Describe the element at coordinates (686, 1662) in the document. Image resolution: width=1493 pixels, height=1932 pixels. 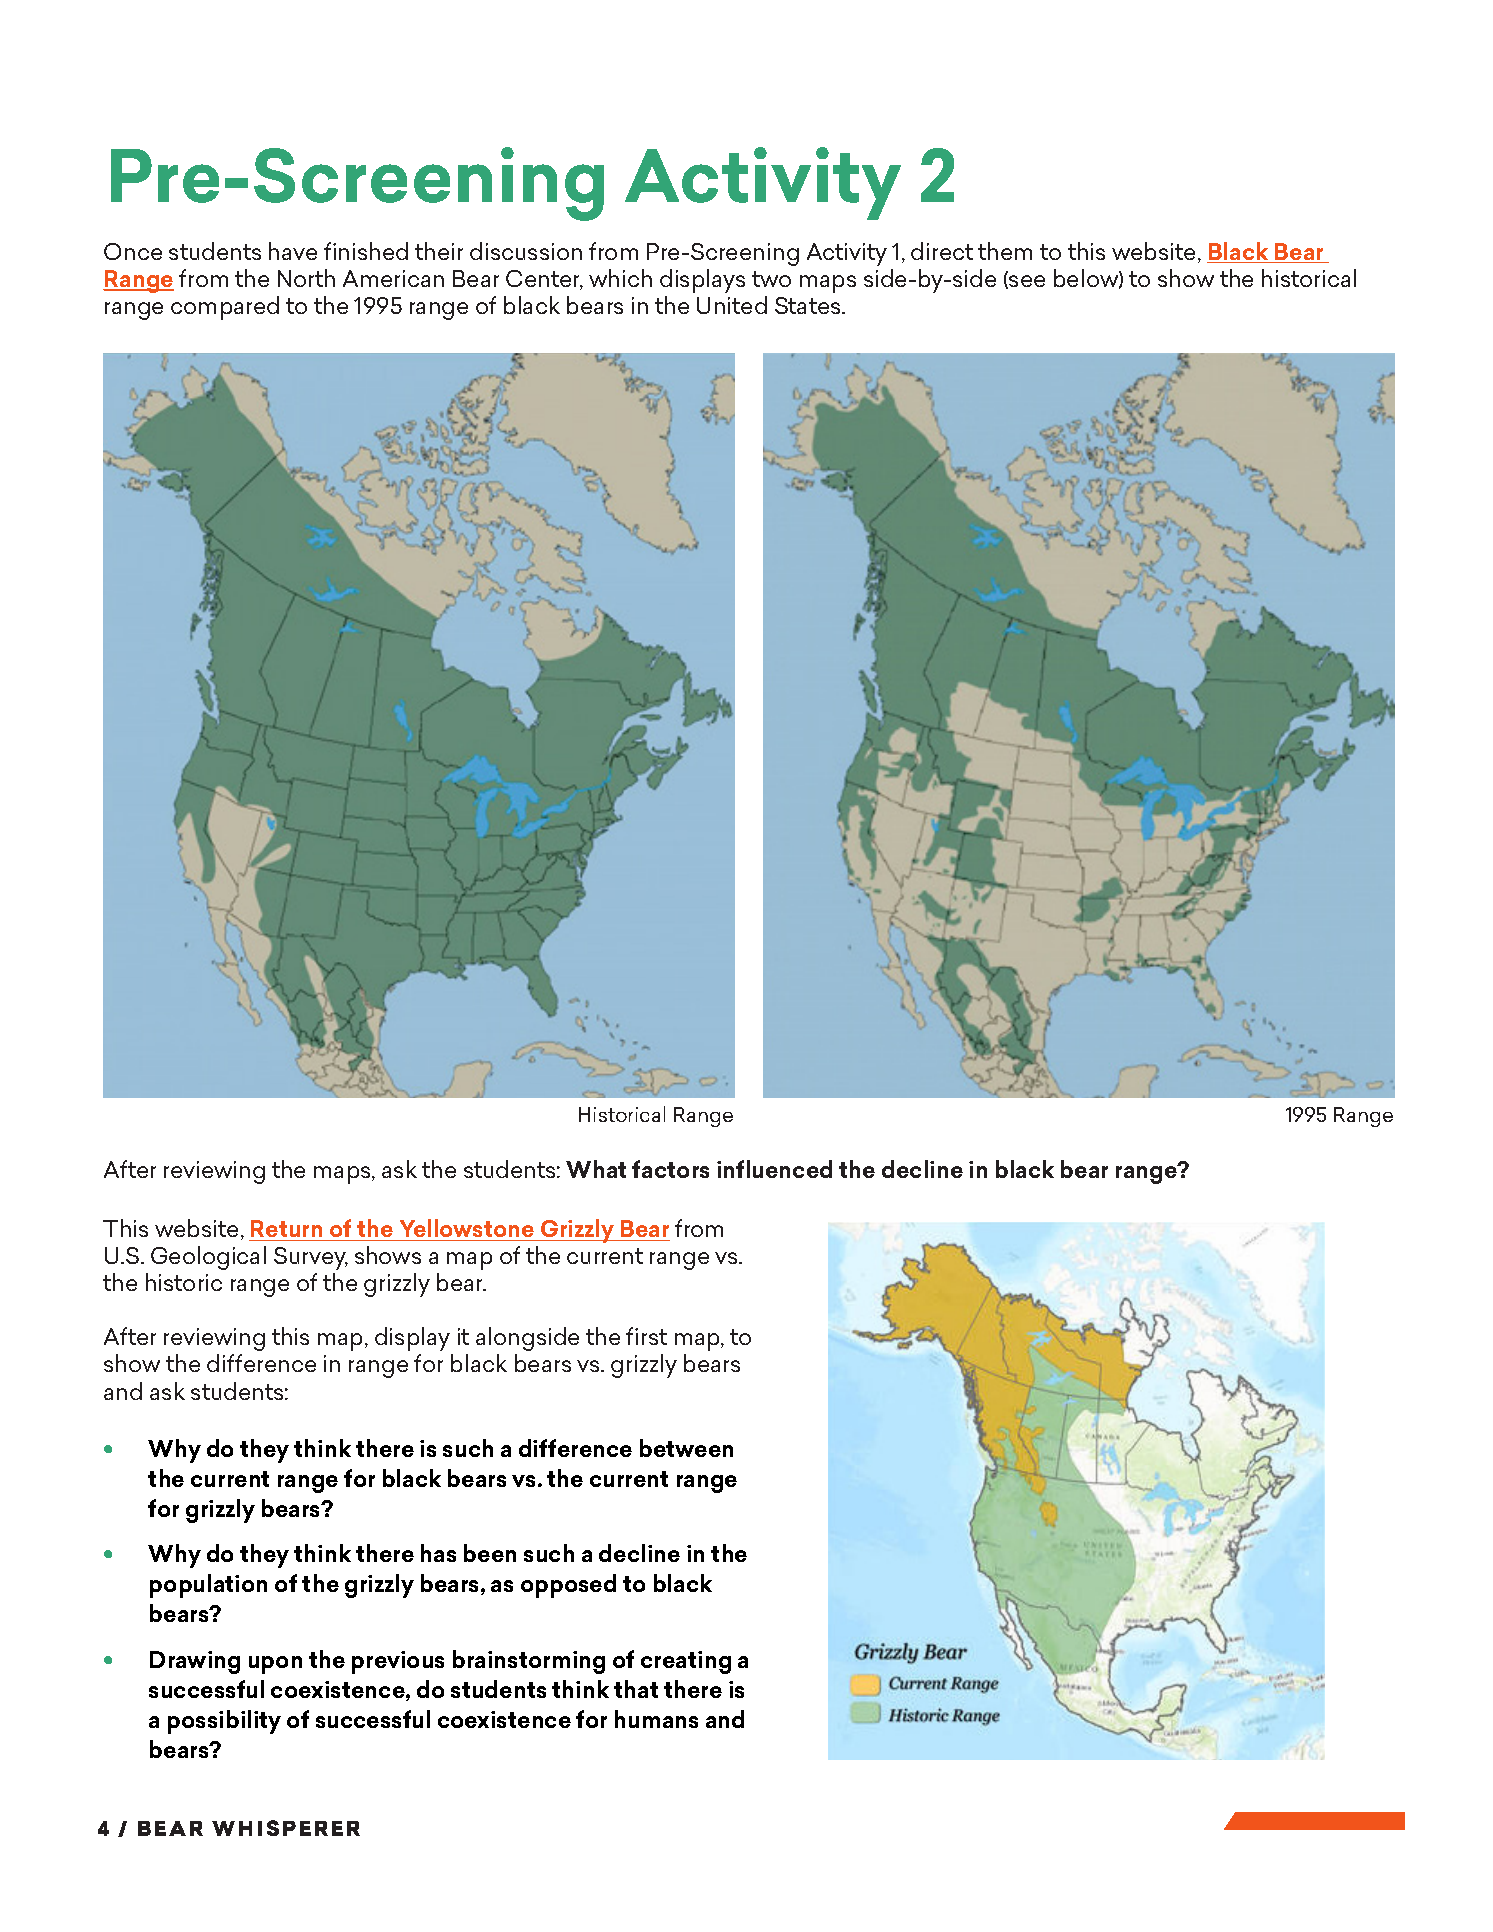
I see `creating` at that location.
